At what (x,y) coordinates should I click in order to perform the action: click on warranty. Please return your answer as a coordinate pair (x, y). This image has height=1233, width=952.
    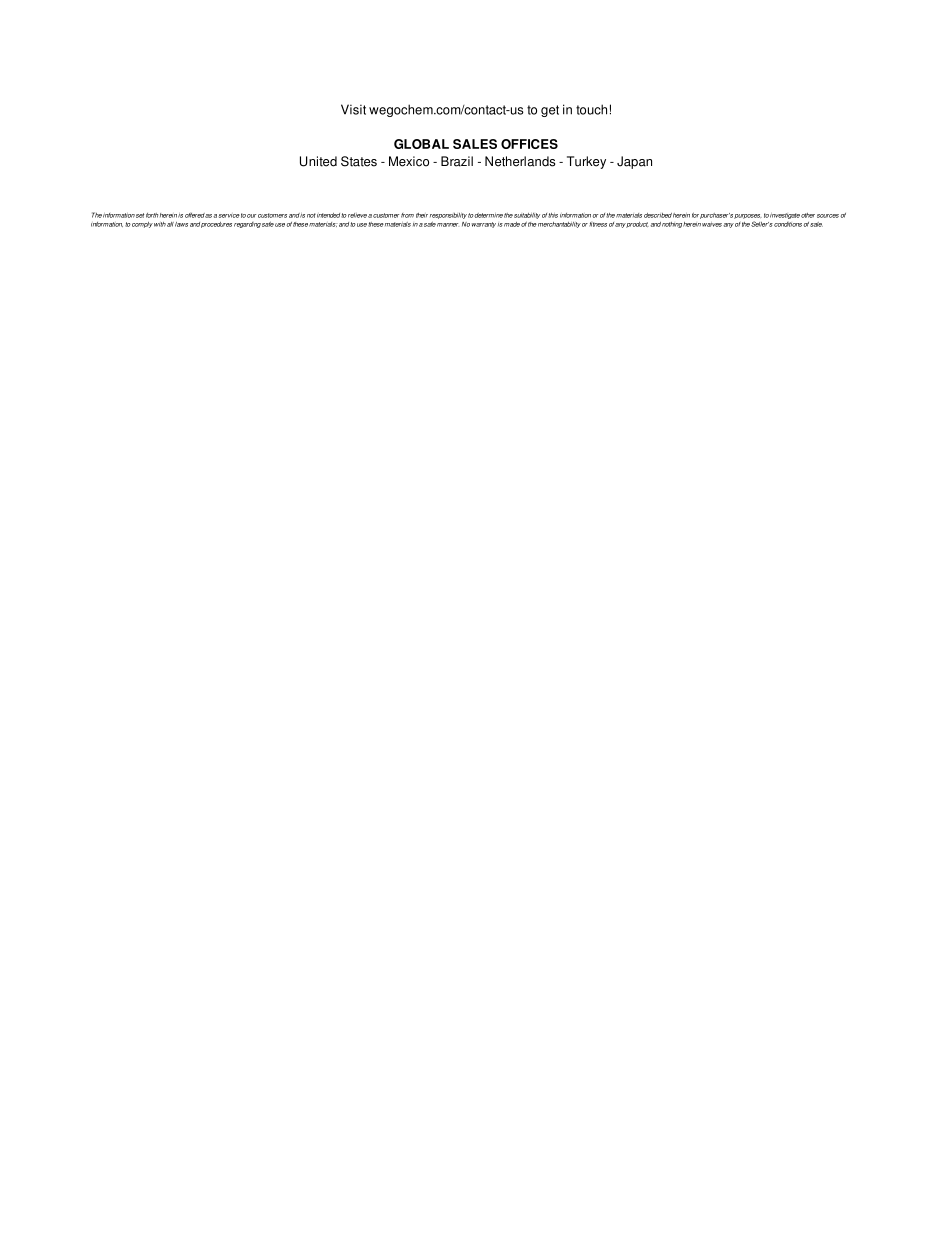
    Looking at the image, I should click on (484, 225).
